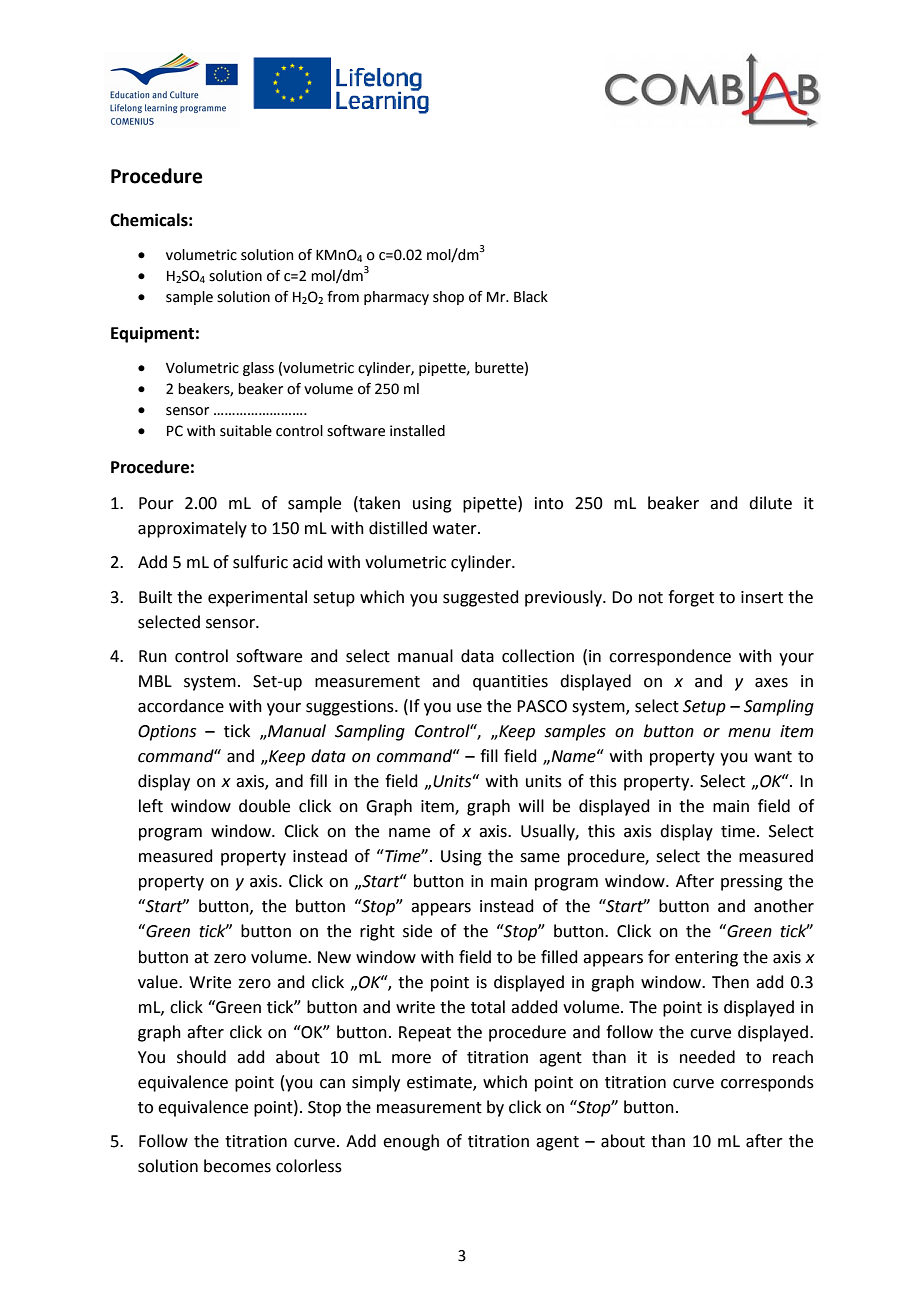  What do you see at coordinates (448, 298) in the image?
I see `shop` at bounding box center [448, 298].
